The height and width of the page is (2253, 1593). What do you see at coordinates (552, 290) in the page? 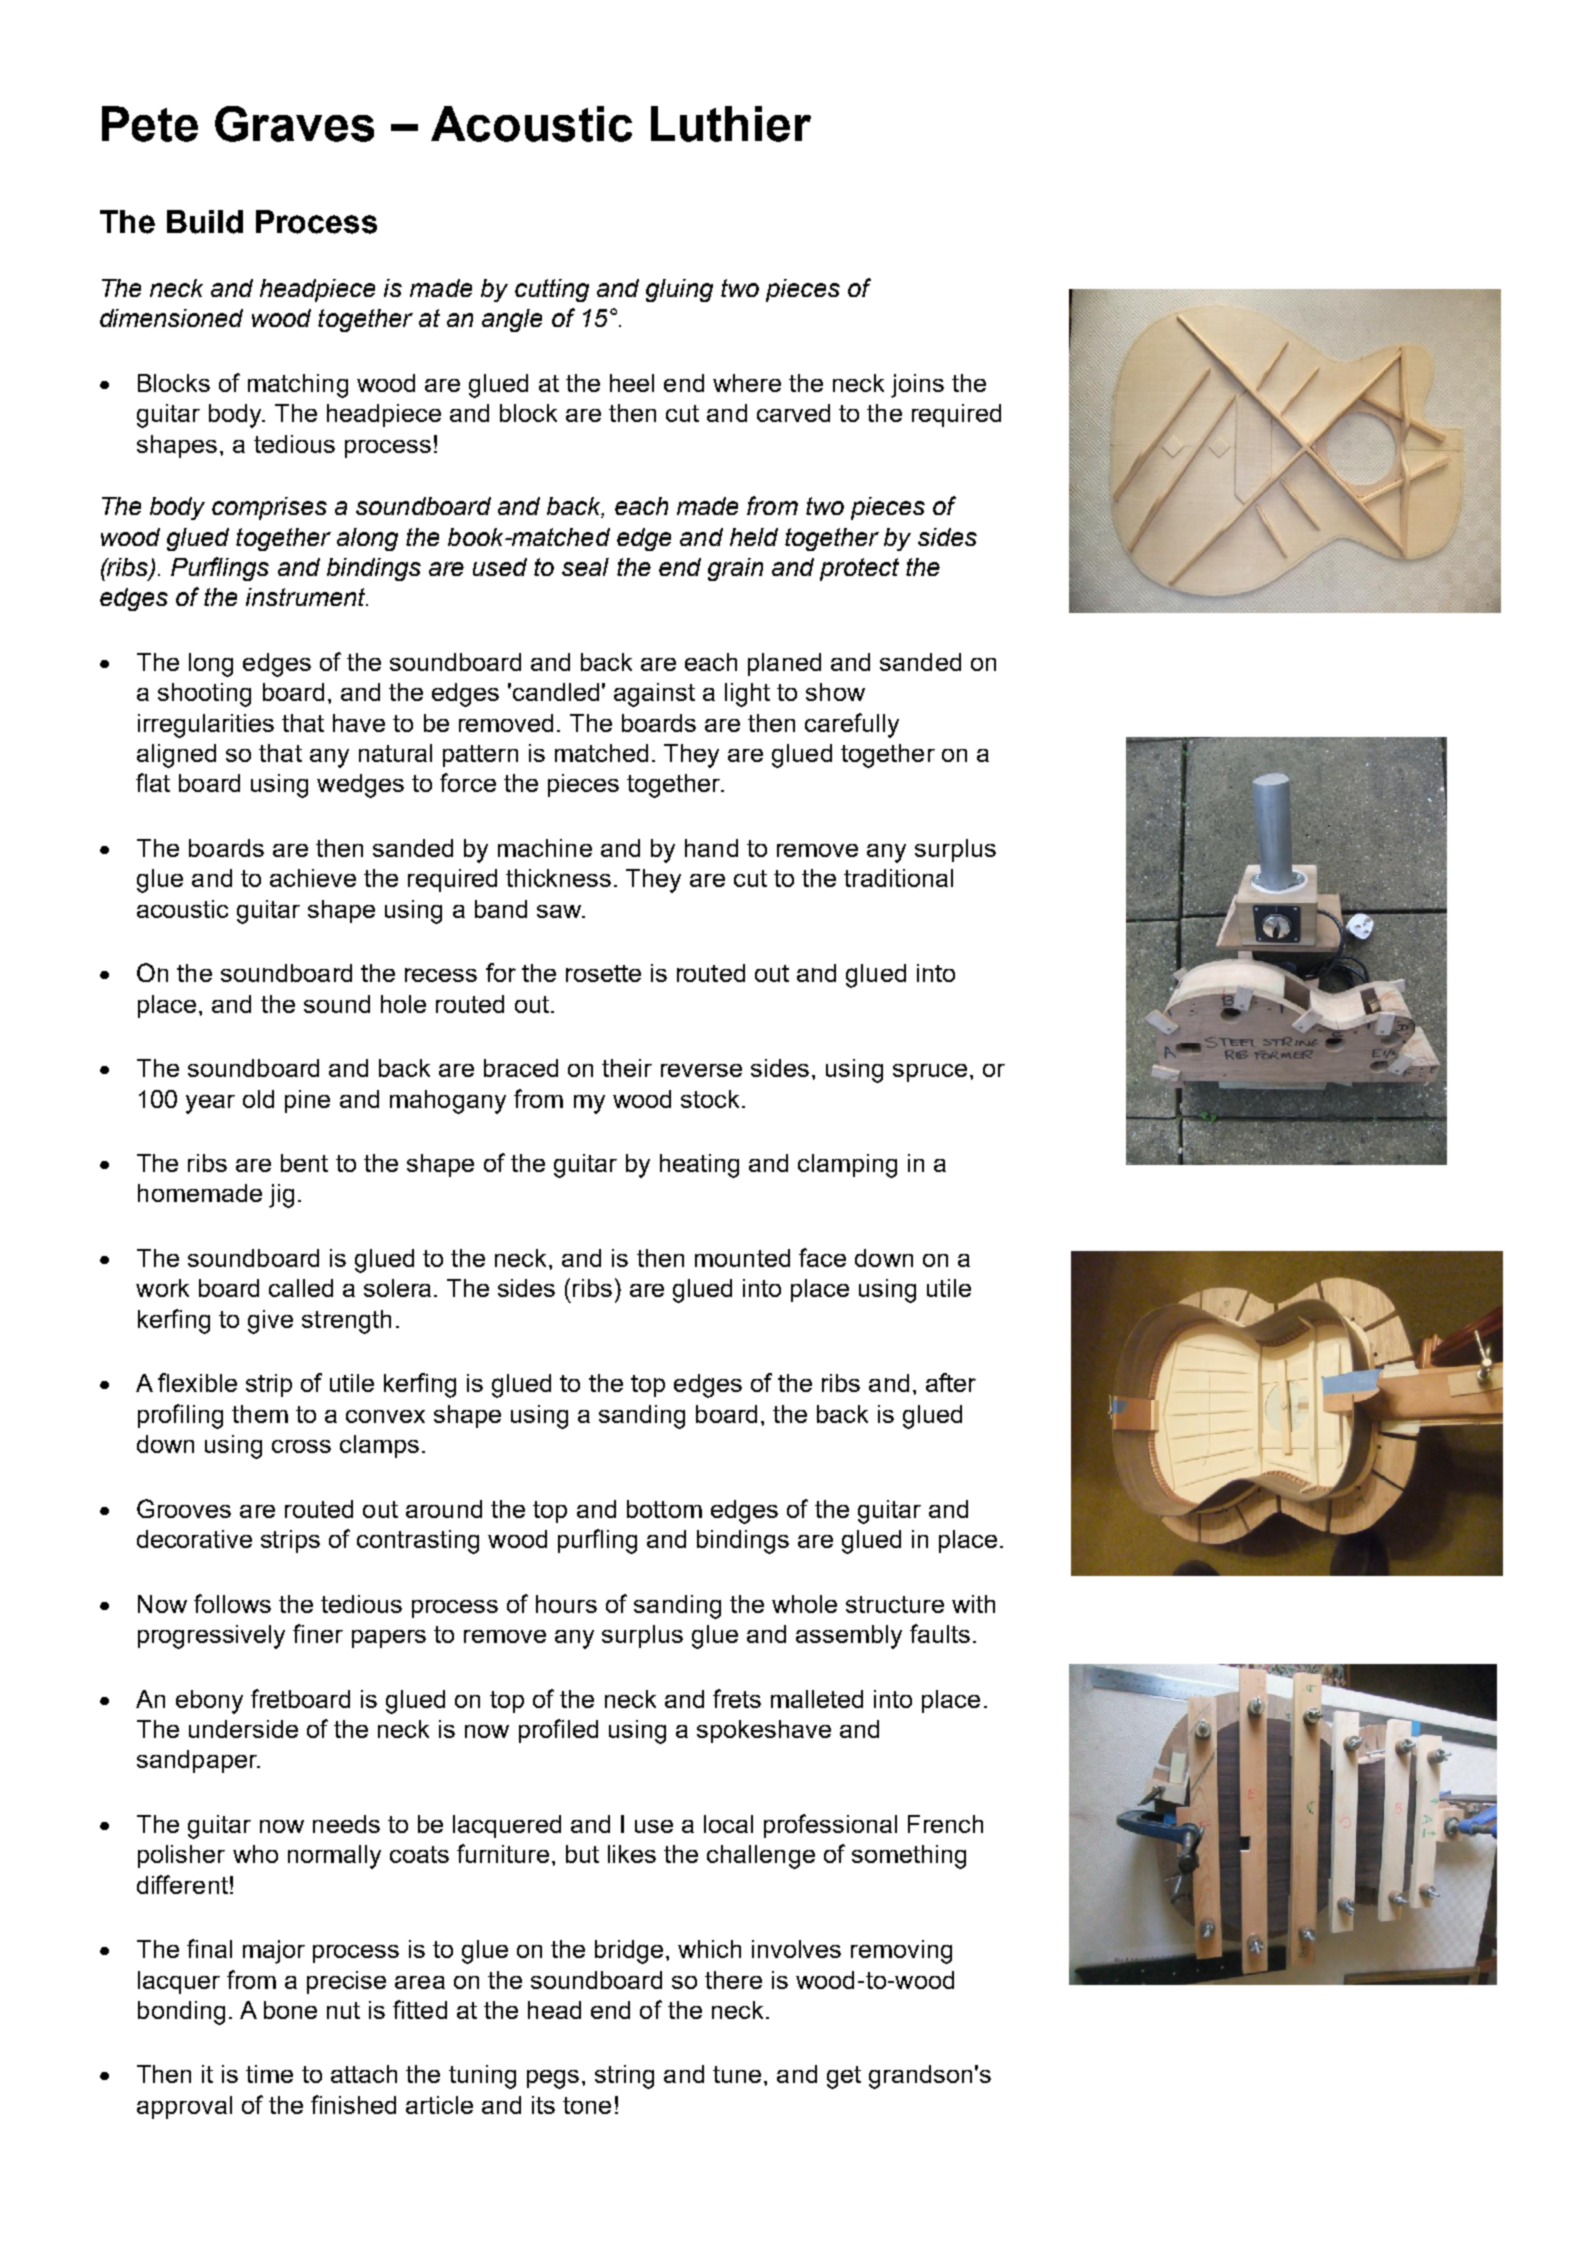
I see `cutting` at bounding box center [552, 290].
